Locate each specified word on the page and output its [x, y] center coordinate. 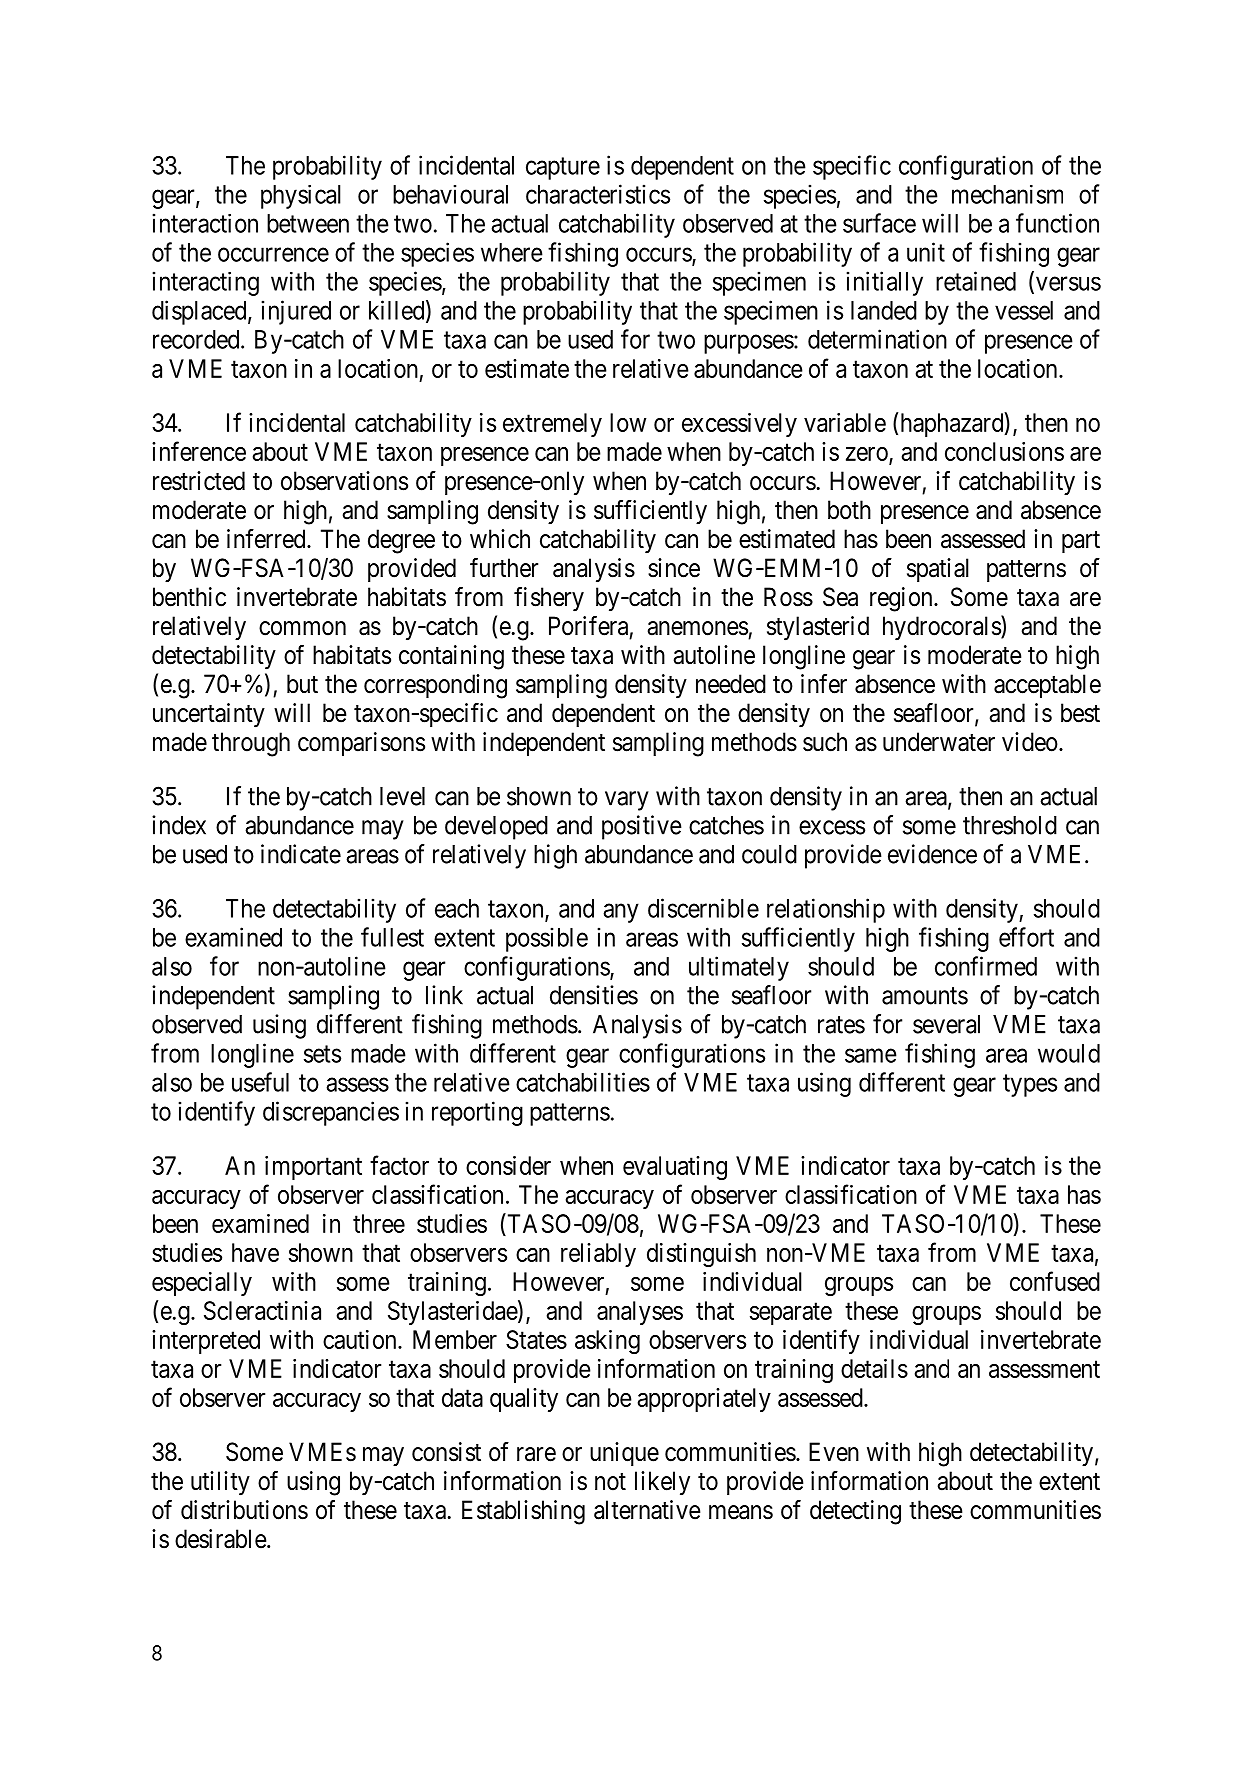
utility [220, 1483]
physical [301, 197]
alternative [647, 1510]
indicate [301, 854]
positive [642, 827]
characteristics [598, 194]
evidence [932, 854]
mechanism [1007, 194]
